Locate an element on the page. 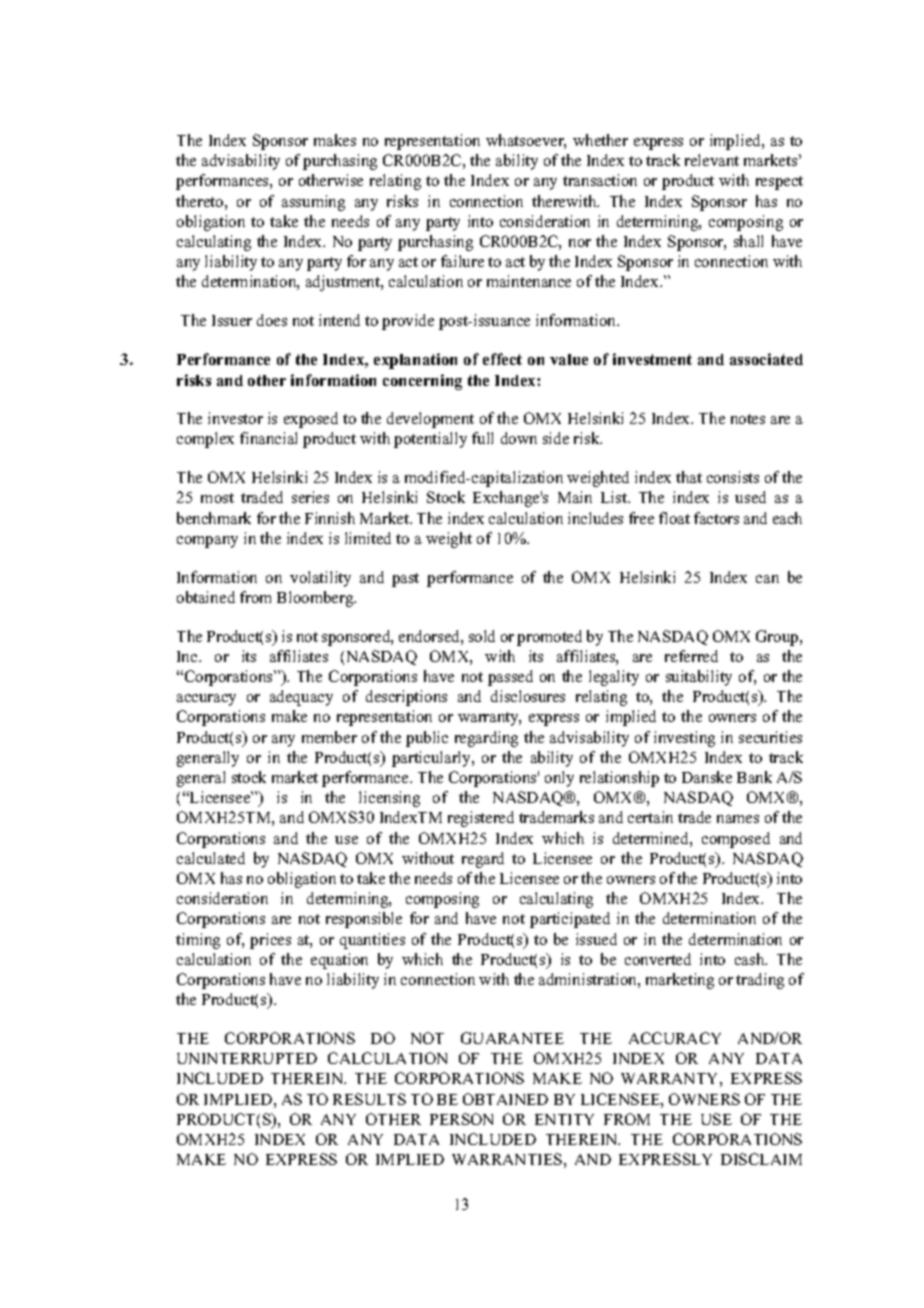 This image has height=1308, width=924. UNINTERRUPTED is located at coordinates (247, 1058).
